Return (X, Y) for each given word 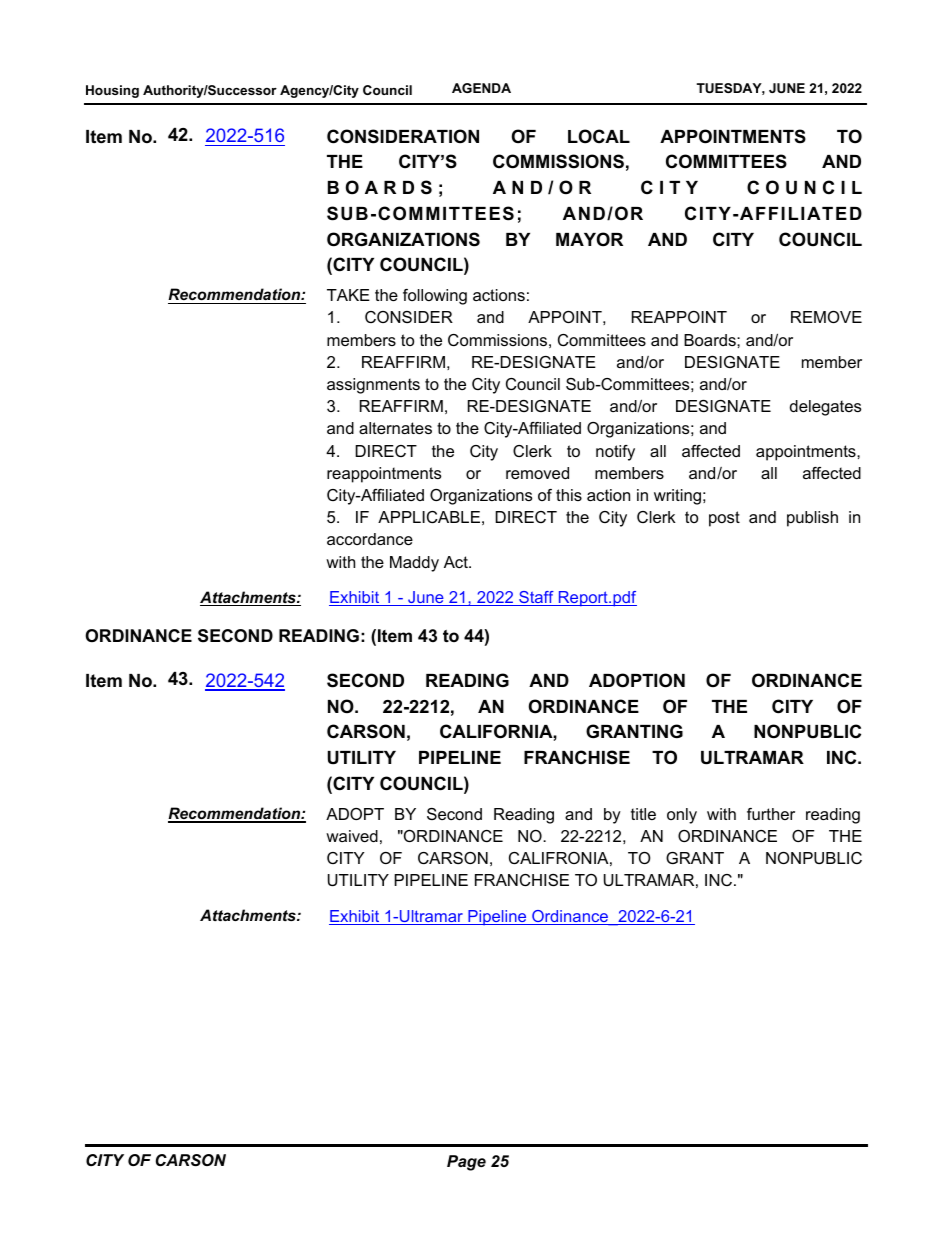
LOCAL (599, 136)
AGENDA (481, 88)
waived (352, 836)
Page (466, 1163)
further (771, 814)
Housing (112, 91)
